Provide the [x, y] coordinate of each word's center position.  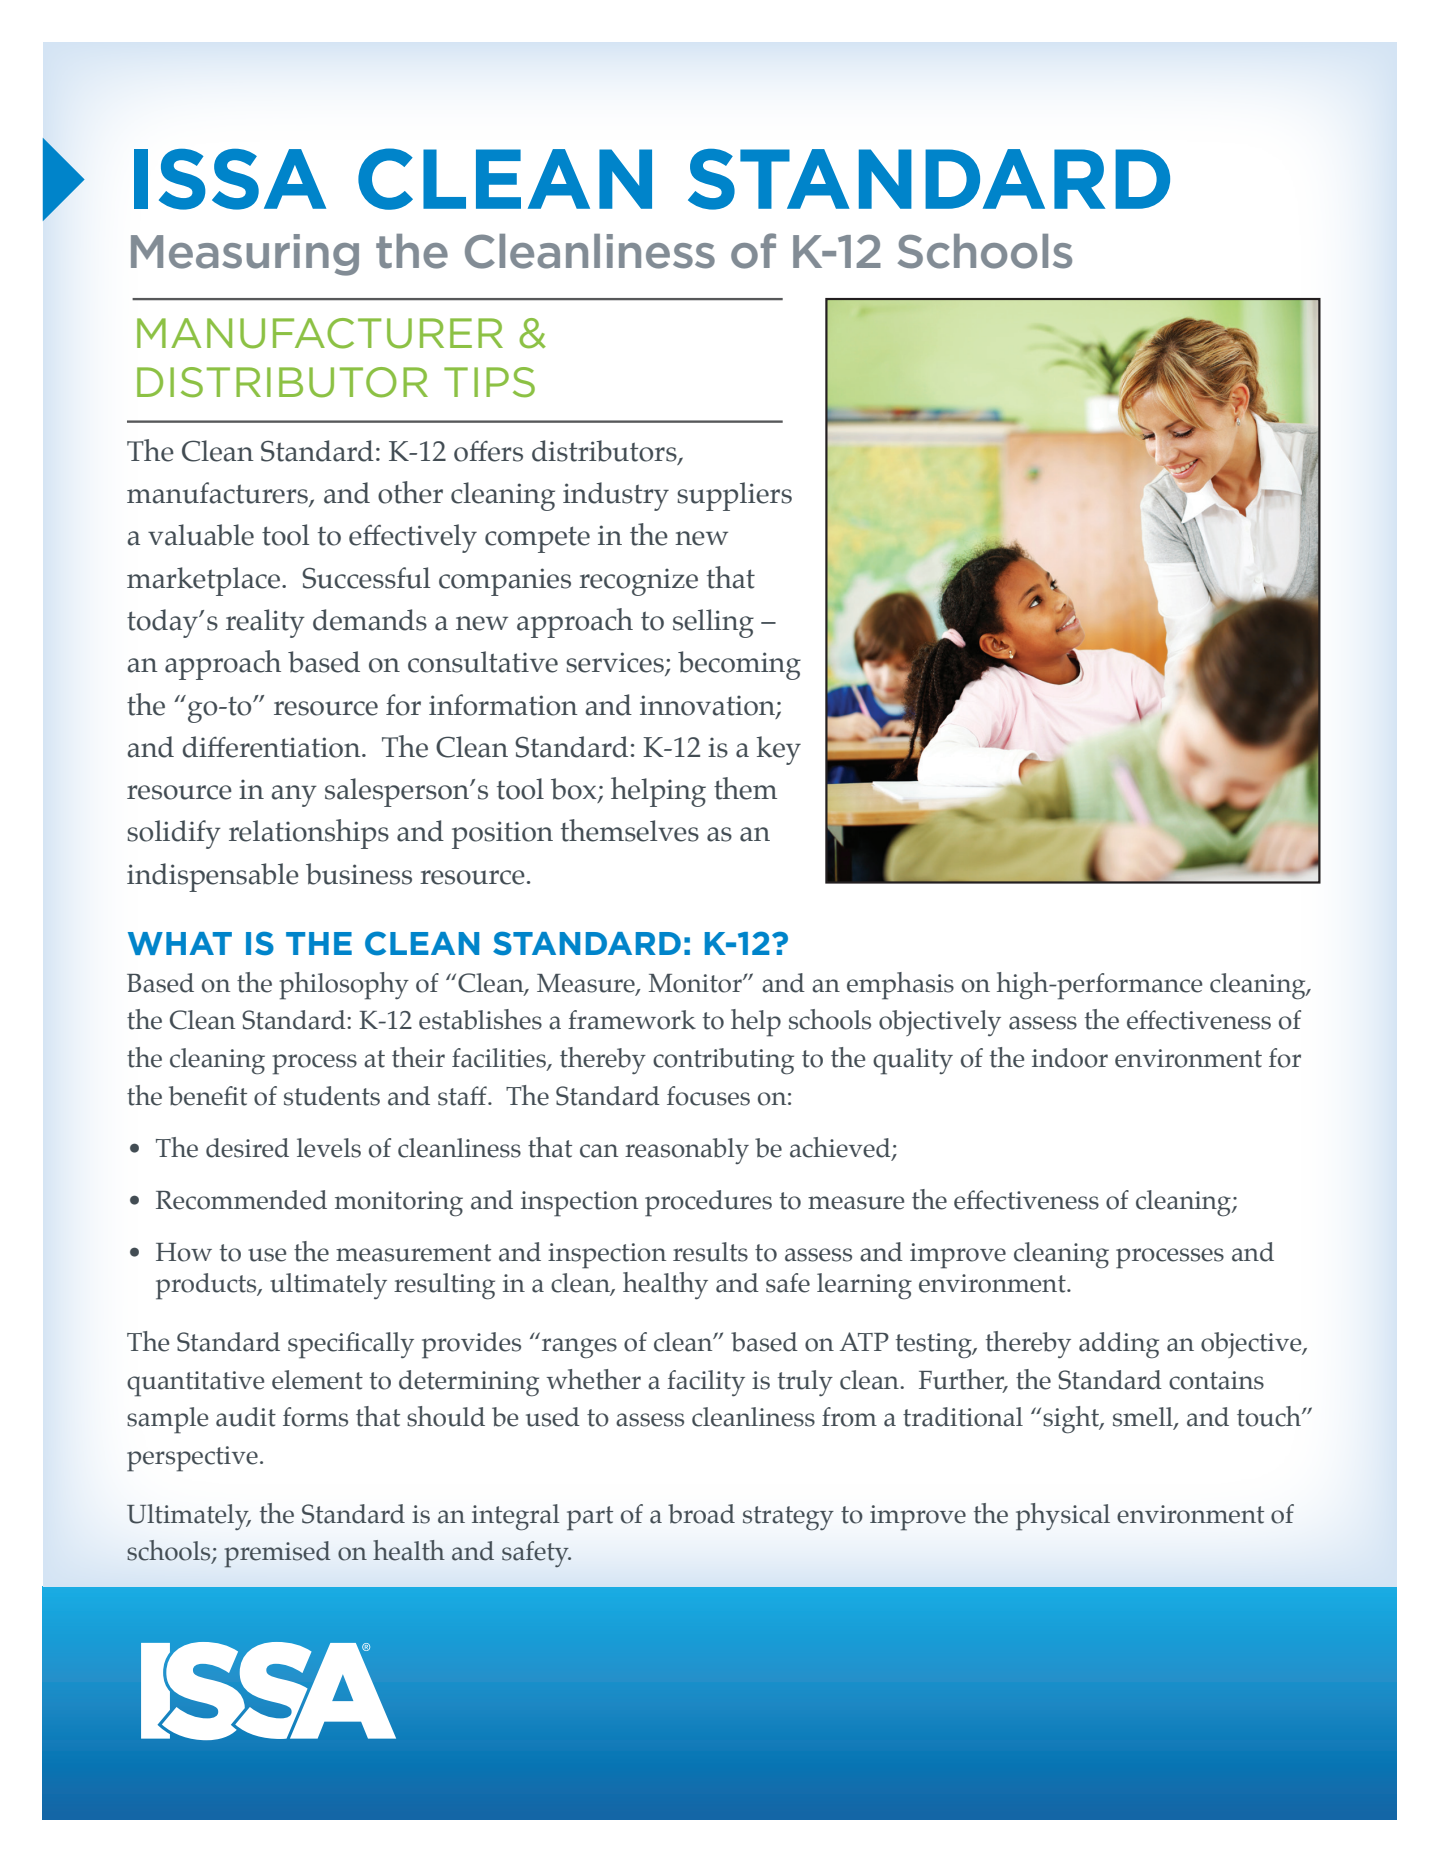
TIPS [489, 382]
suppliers [734, 496]
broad [701, 1514]
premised [277, 1554]
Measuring [245, 255]
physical [1063, 1517]
